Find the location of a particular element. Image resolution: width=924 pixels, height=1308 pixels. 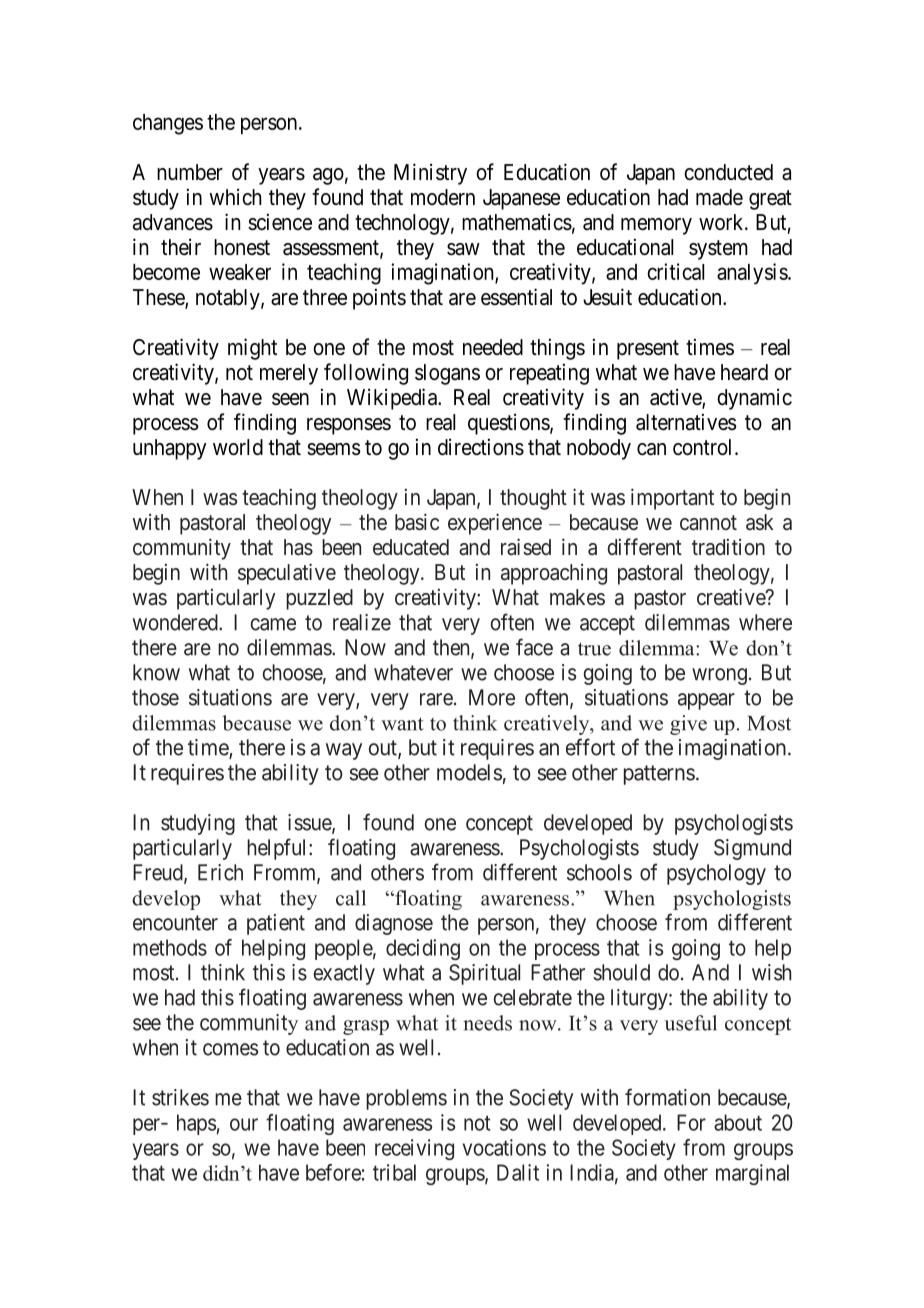

then is located at coordinates (452, 648).
